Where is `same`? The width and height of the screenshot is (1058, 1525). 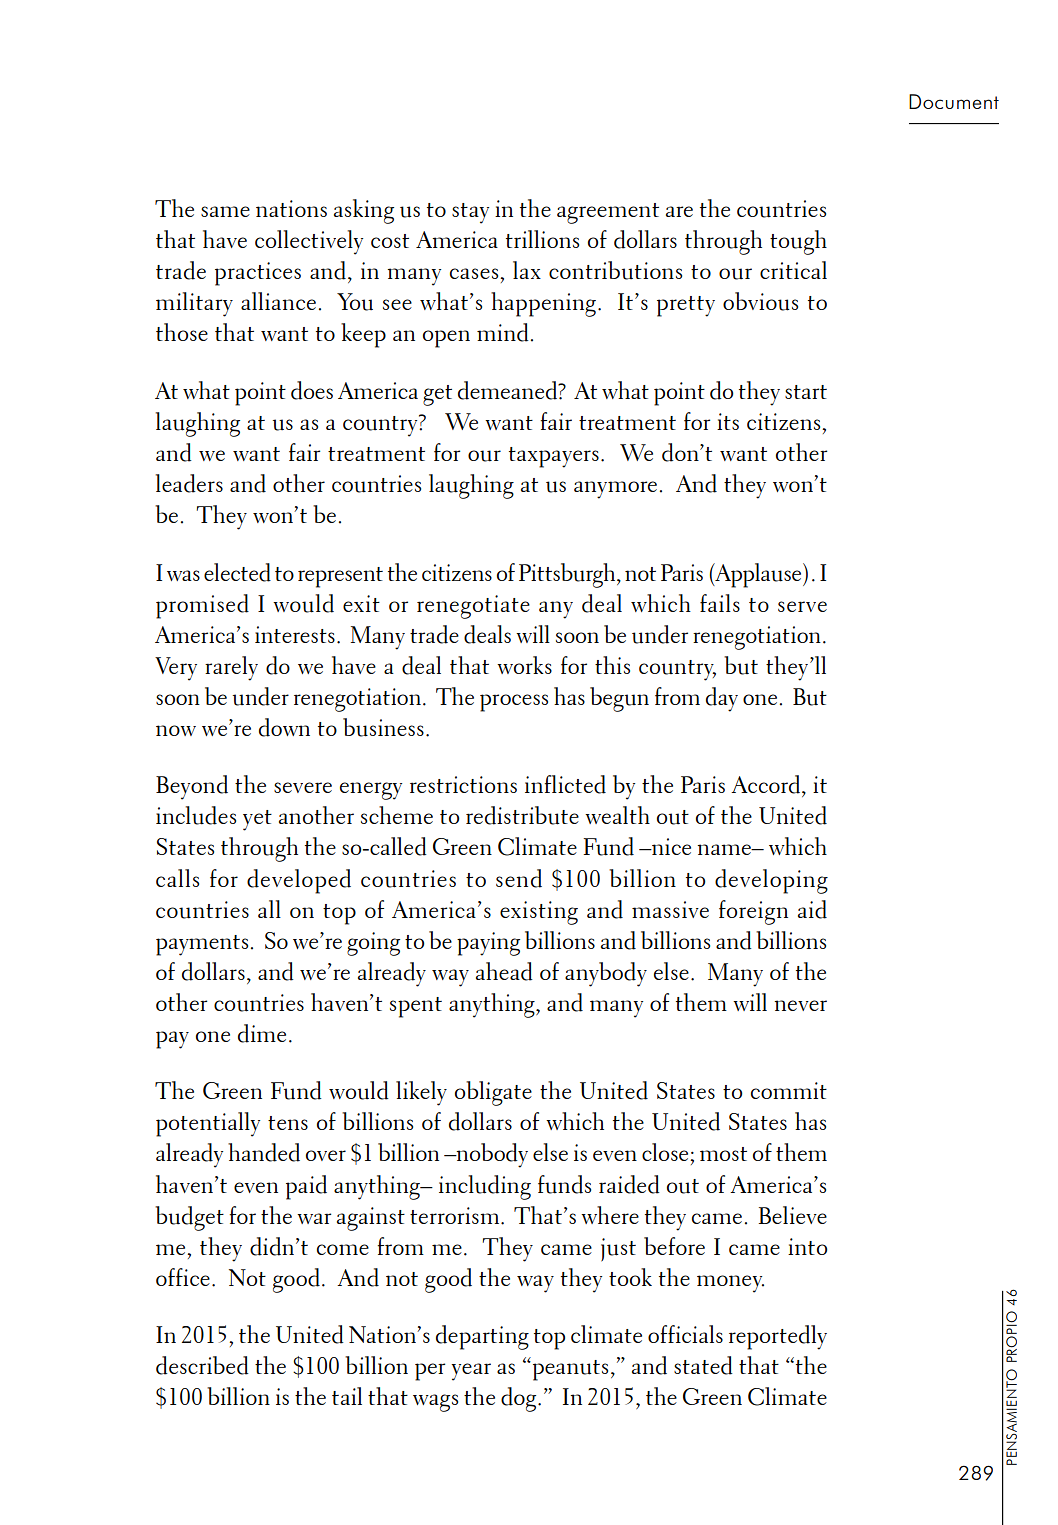 same is located at coordinates (225, 211).
